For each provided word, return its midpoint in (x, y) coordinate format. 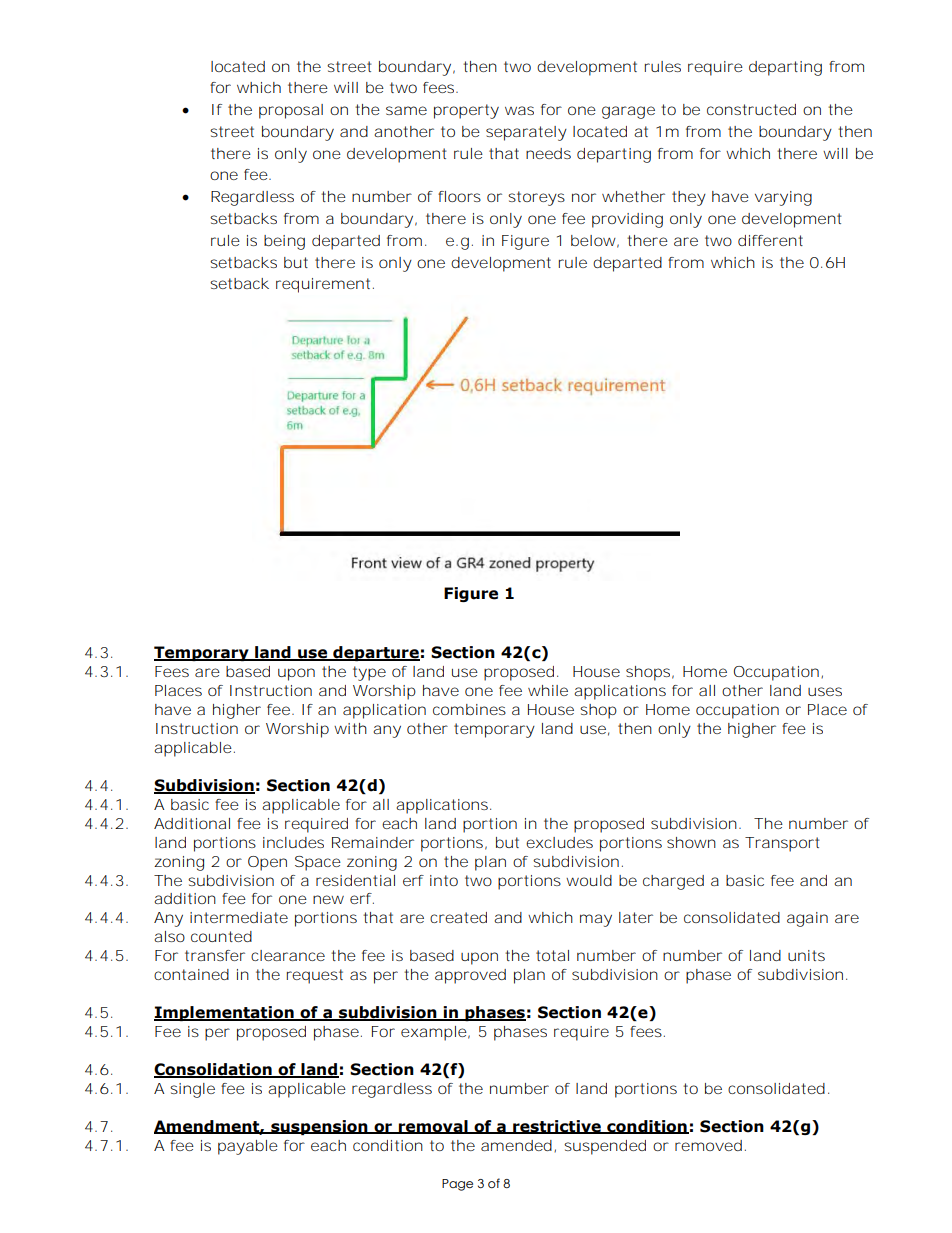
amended (516, 1145)
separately (526, 133)
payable (248, 1147)
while (548, 690)
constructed (751, 109)
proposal (291, 111)
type (369, 673)
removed (708, 1145)
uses (825, 691)
